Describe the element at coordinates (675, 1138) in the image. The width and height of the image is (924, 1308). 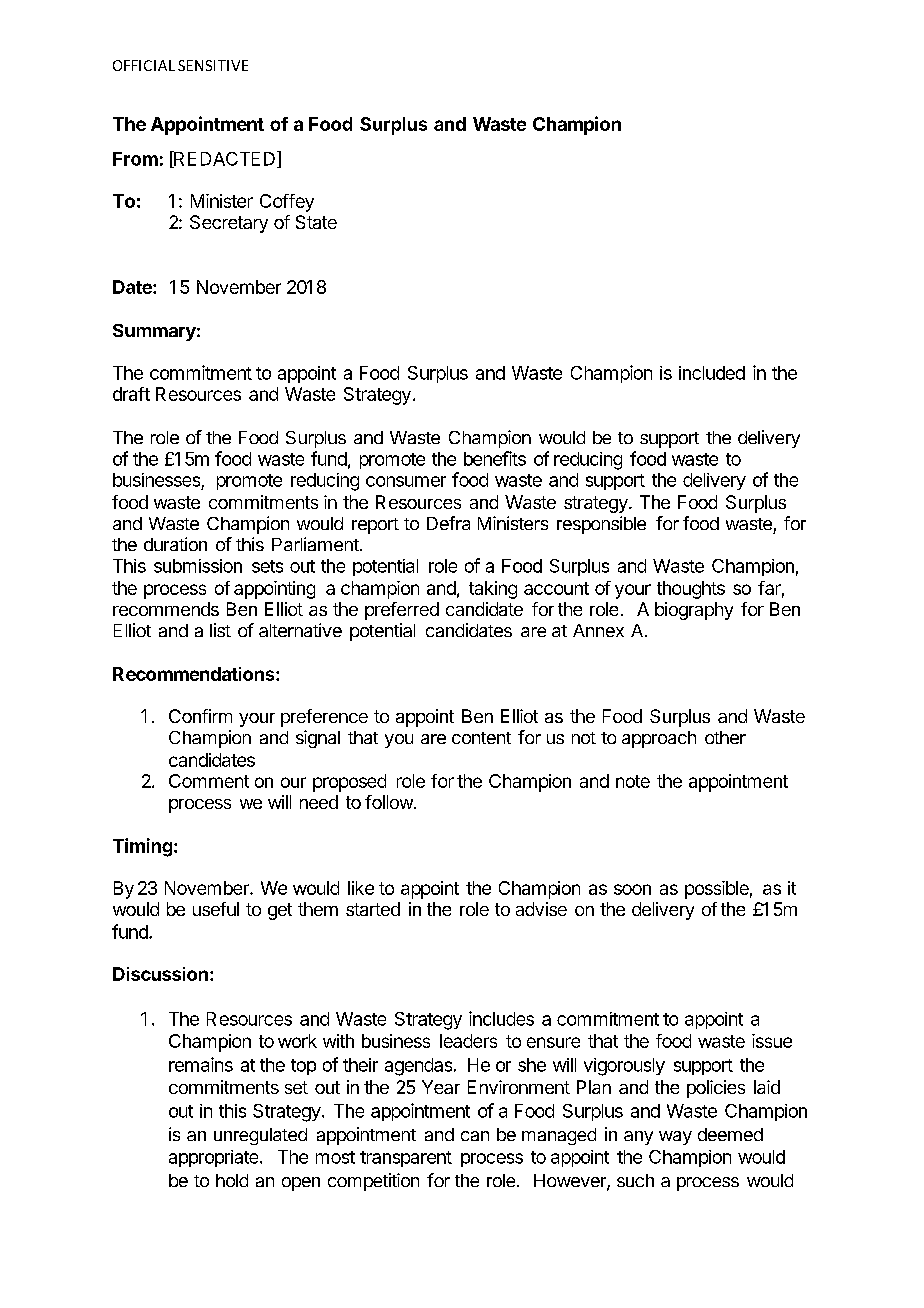
I see `way` at that location.
